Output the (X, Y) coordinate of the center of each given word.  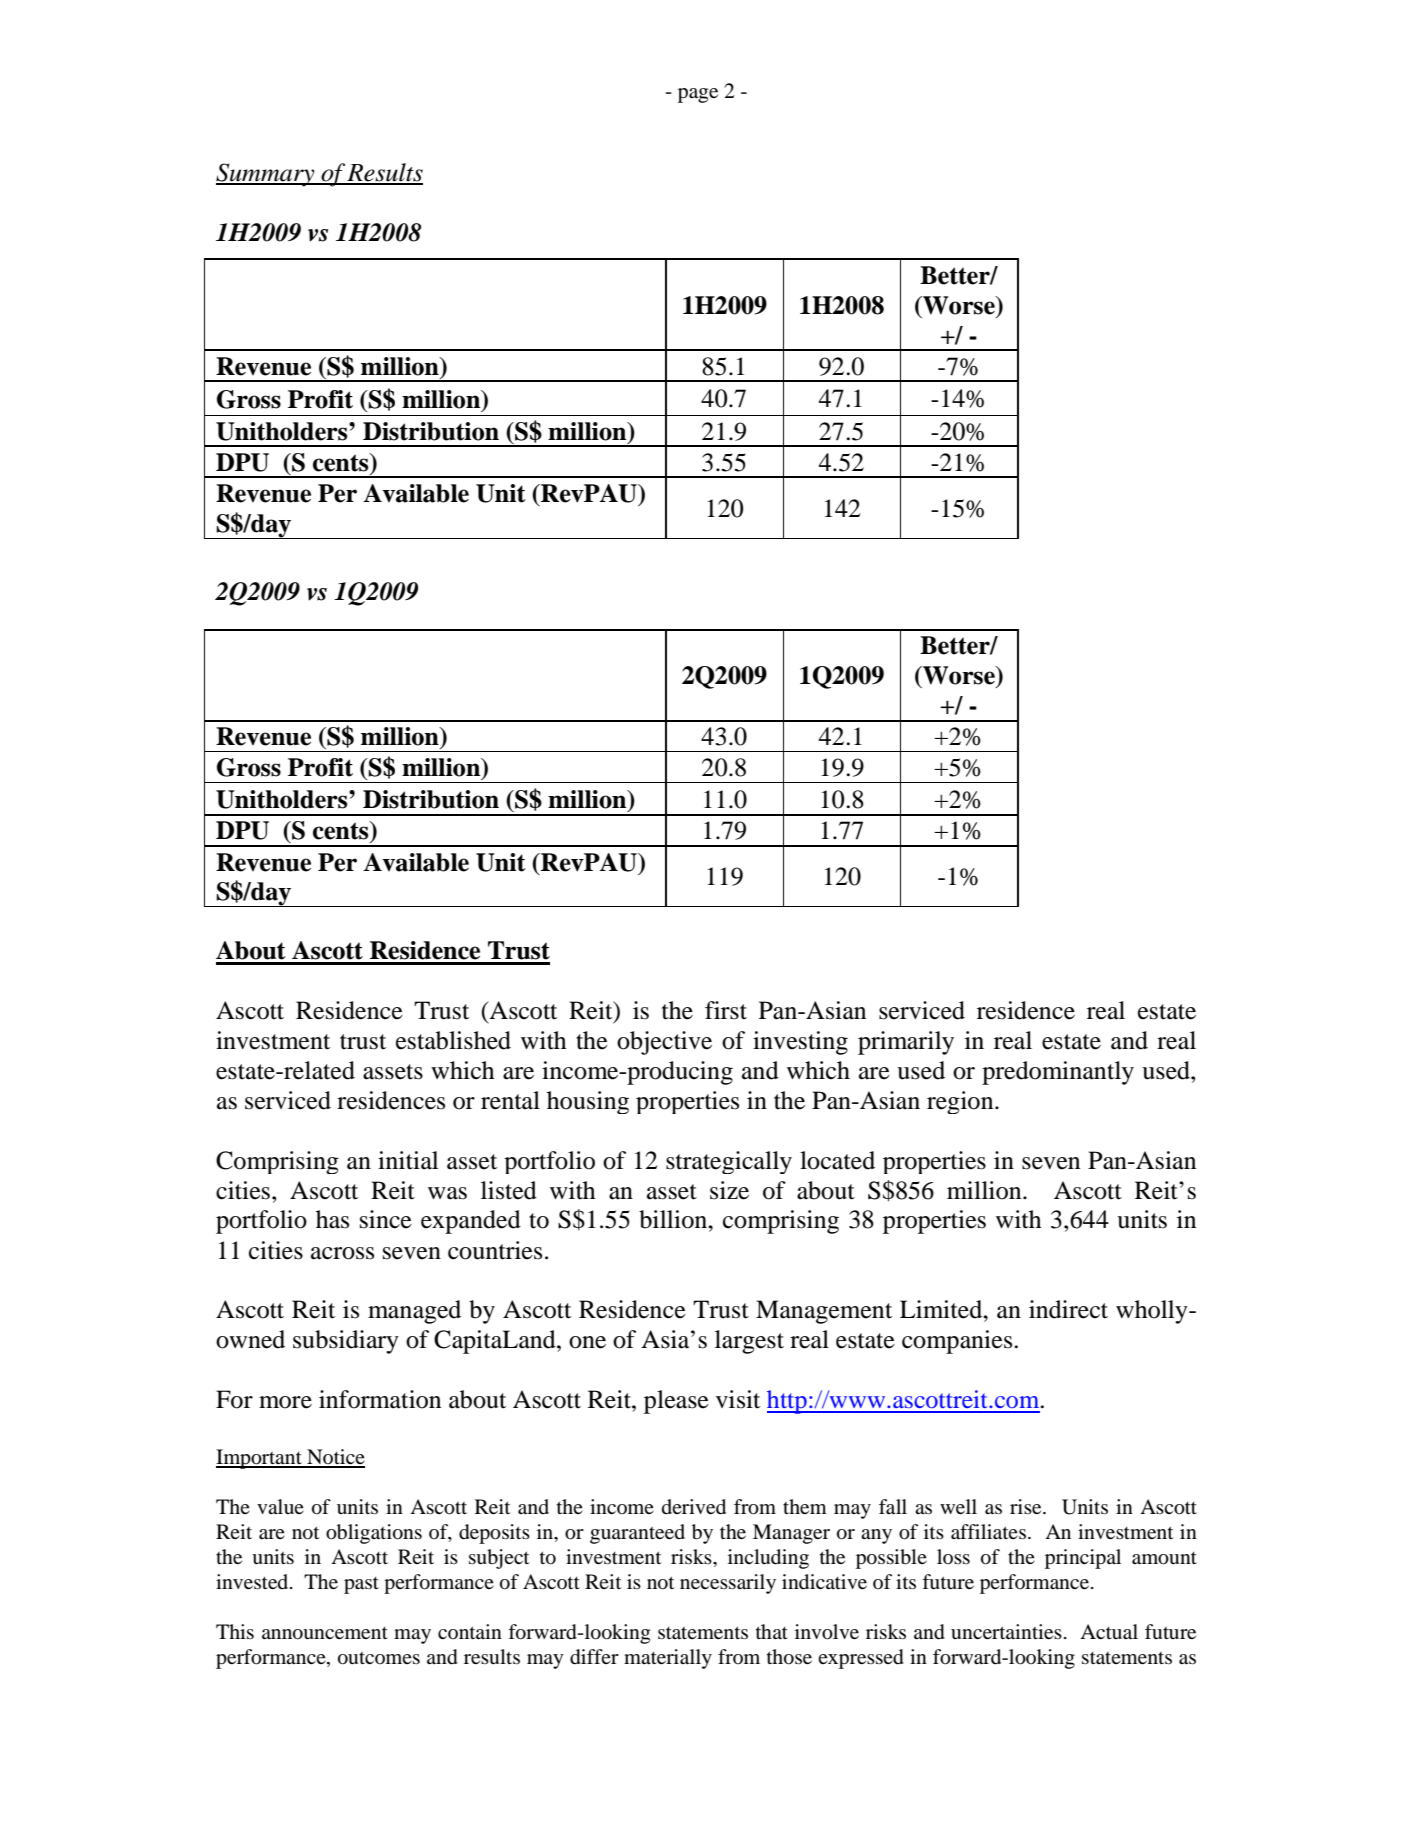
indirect (1068, 1309)
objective (664, 1043)
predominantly (1058, 1073)
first (726, 1010)
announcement (325, 1633)
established (453, 1040)
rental (510, 1100)
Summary (266, 175)
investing (800, 1043)
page (698, 95)
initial (408, 1160)
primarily (906, 1043)
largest (749, 1342)
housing (588, 1102)
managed (414, 1312)
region (961, 1102)
